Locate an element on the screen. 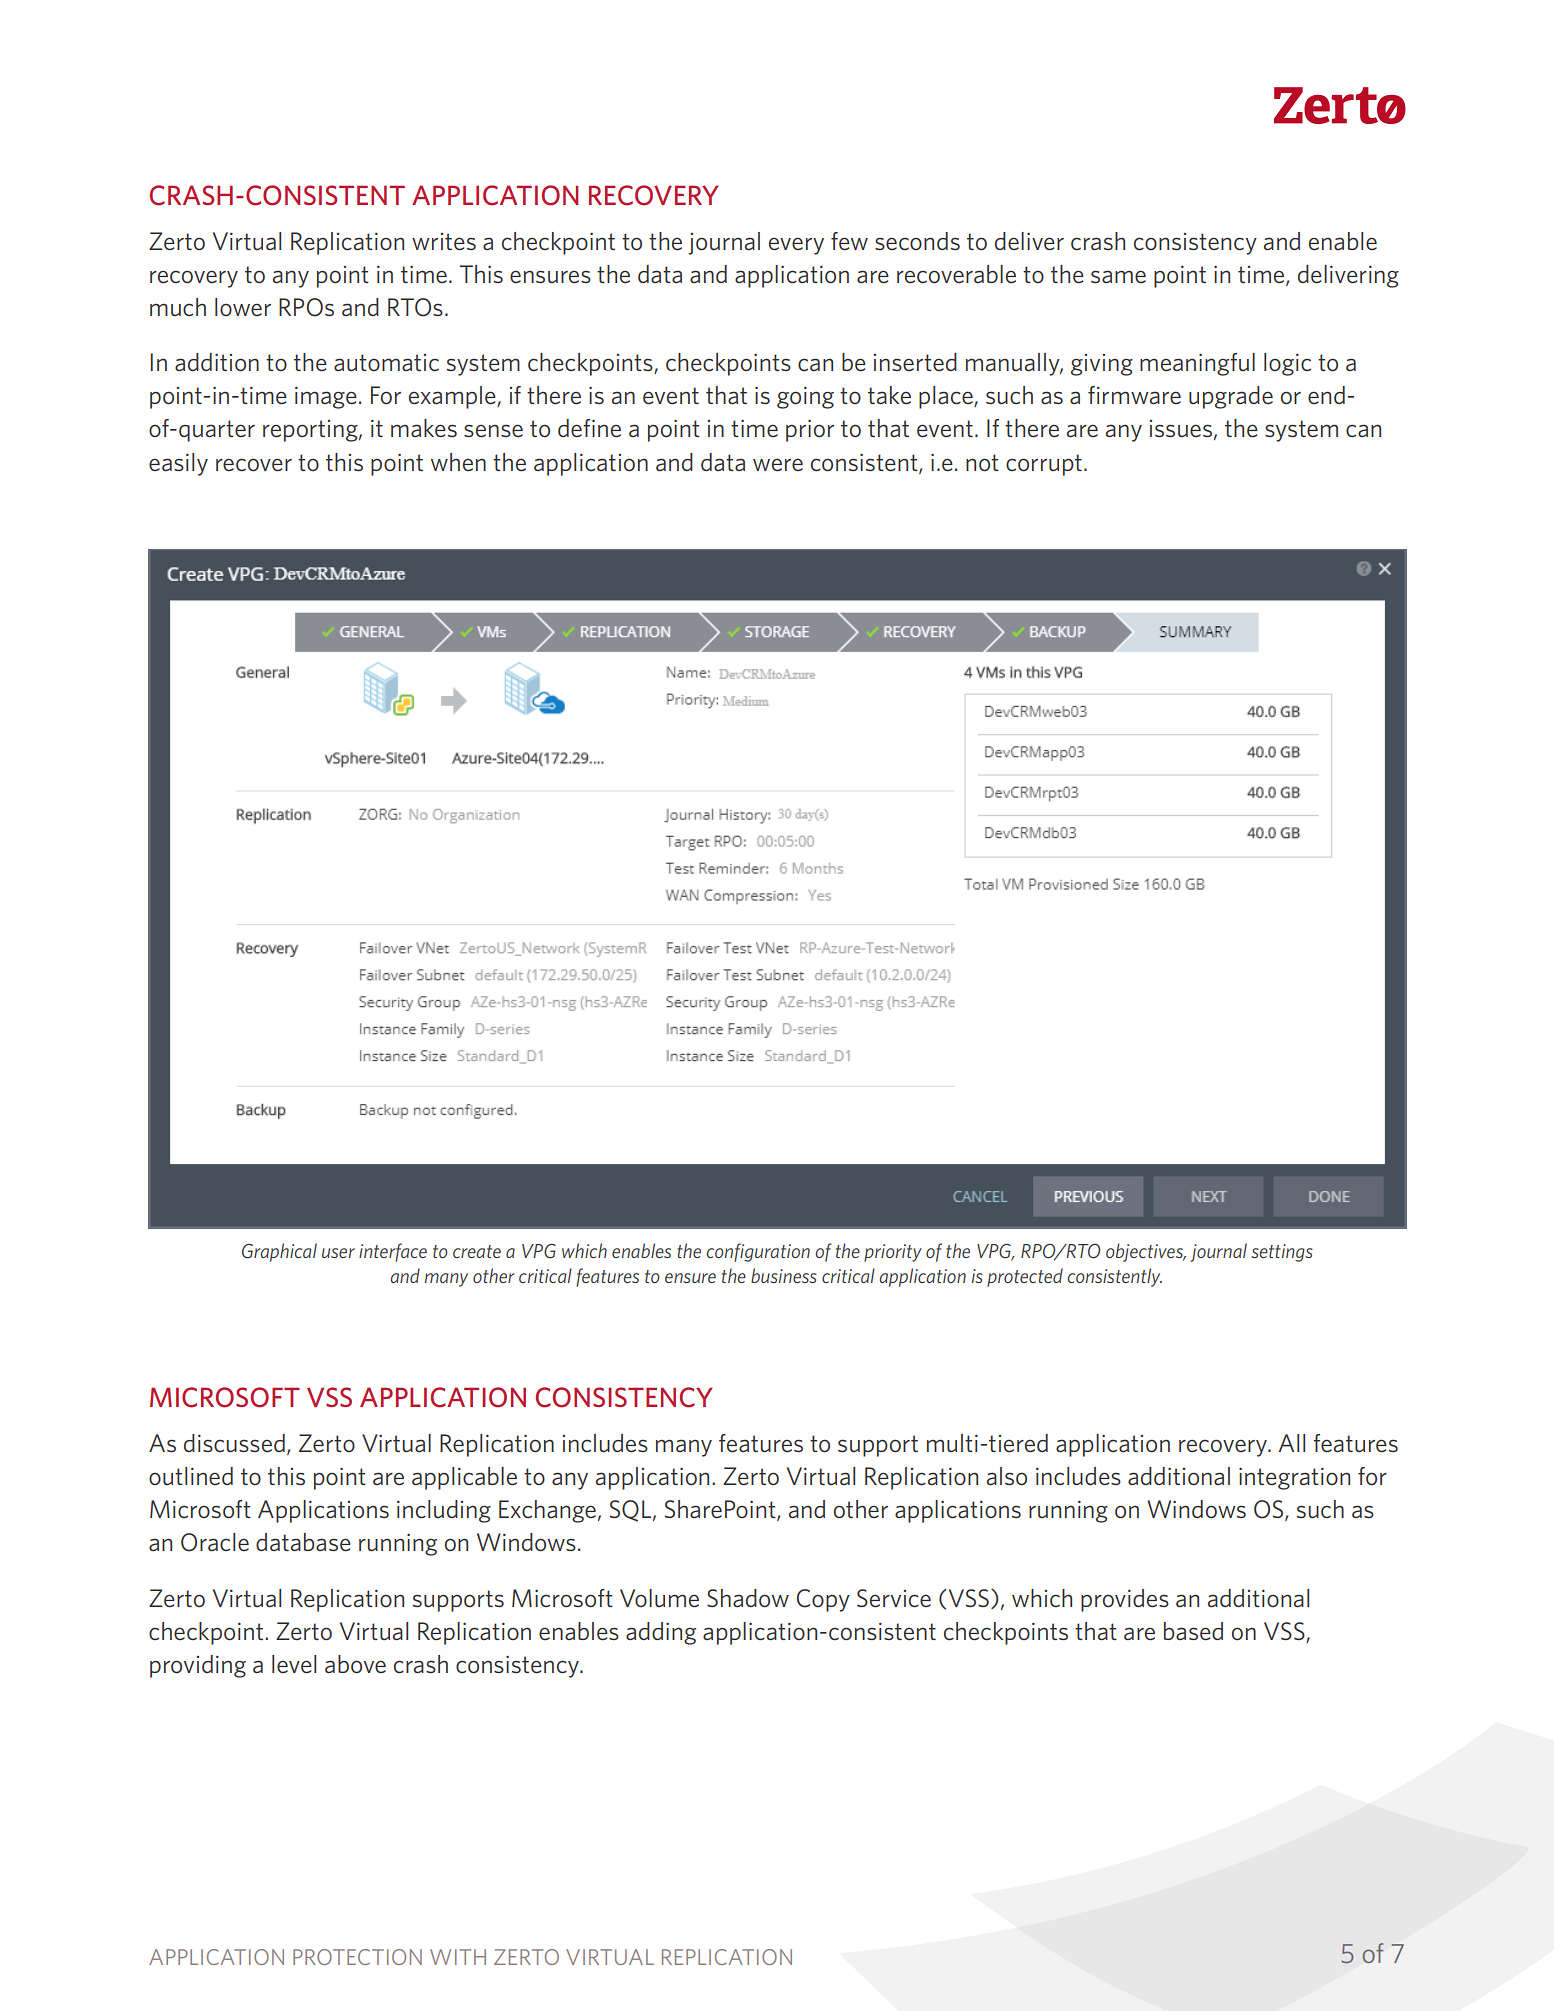  PROTECTION is located at coordinates (357, 1957).
